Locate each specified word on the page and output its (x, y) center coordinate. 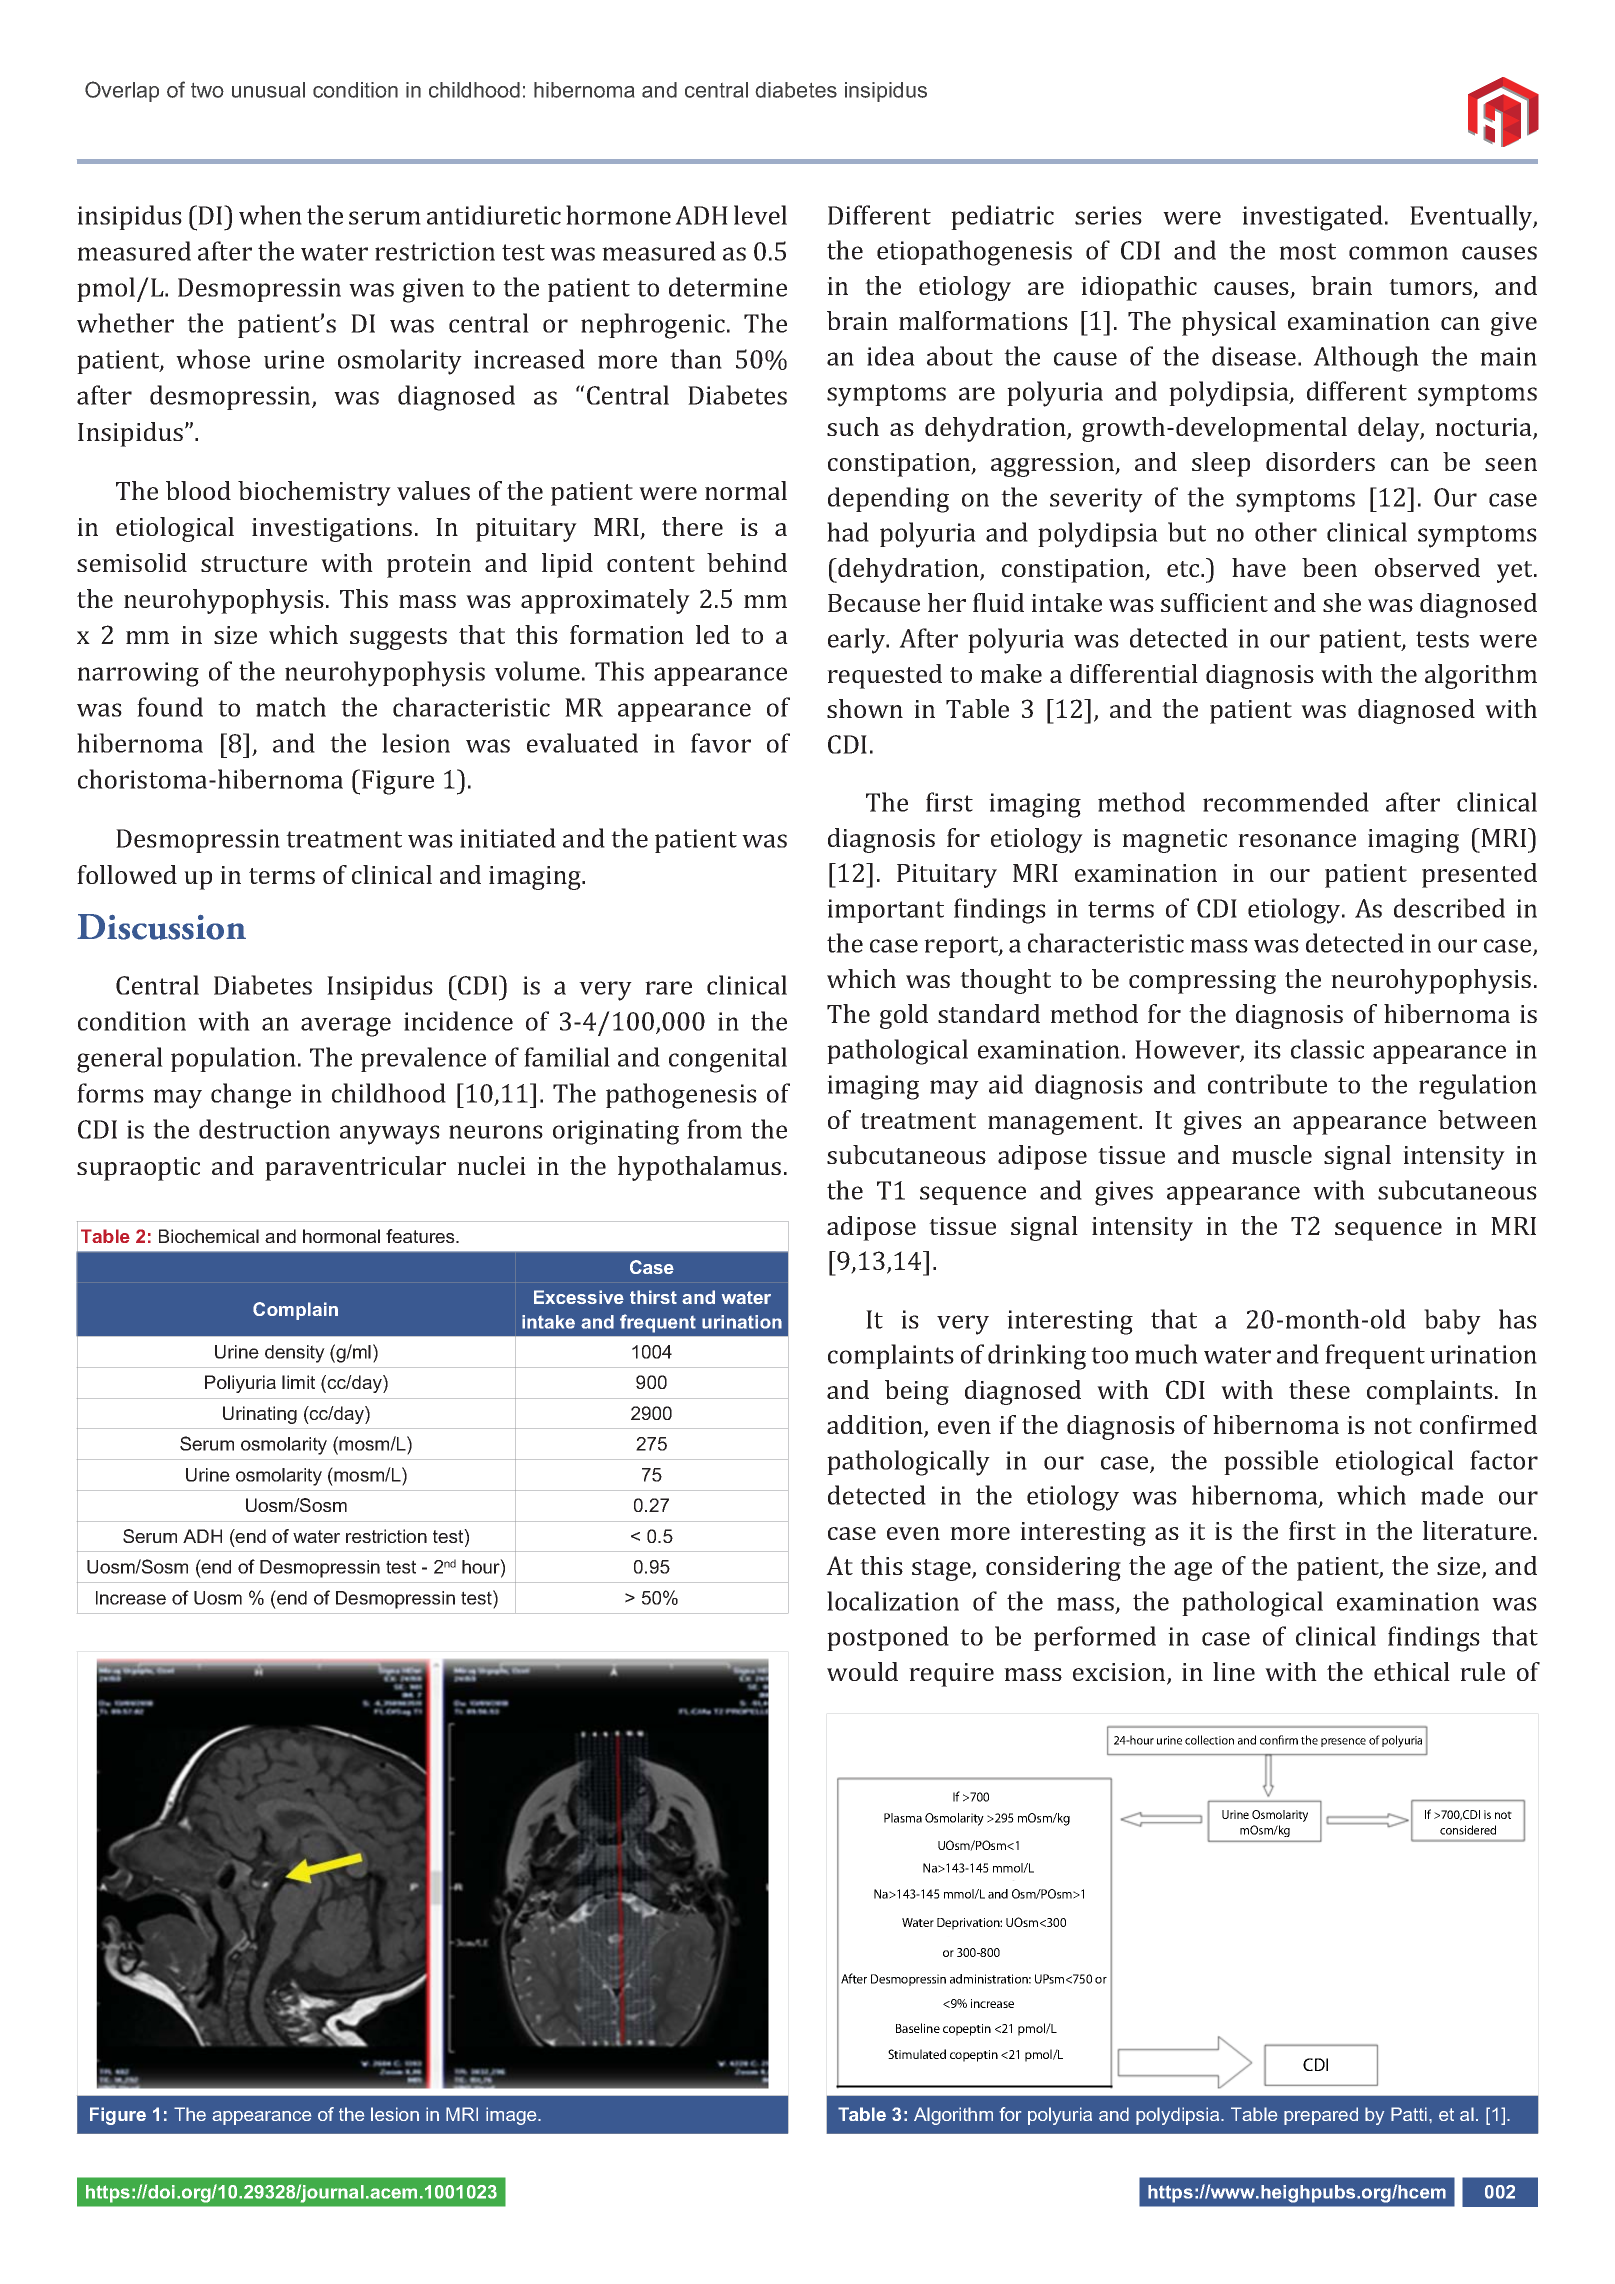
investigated (1312, 218)
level (760, 215)
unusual (268, 90)
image (512, 2116)
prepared (1321, 2116)
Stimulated (917, 2054)
